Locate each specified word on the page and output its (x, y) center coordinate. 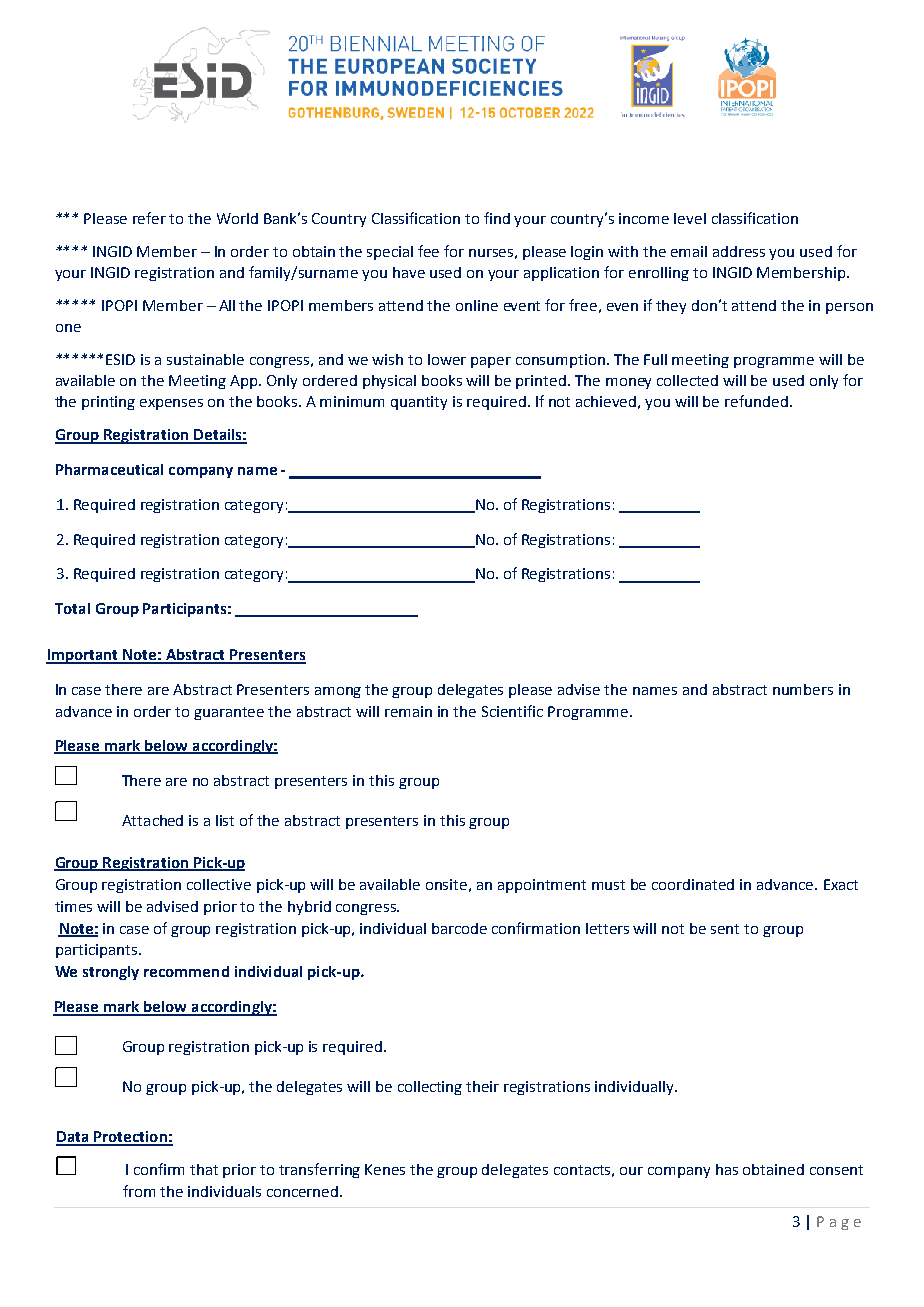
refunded (756, 401)
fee (428, 251)
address (739, 251)
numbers (803, 689)
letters (607, 928)
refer (149, 218)
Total (72, 608)
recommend (186, 971)
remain (408, 711)
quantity (419, 403)
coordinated (693, 884)
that (204, 1169)
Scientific (512, 711)
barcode (459, 928)
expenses (171, 404)
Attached (152, 820)
